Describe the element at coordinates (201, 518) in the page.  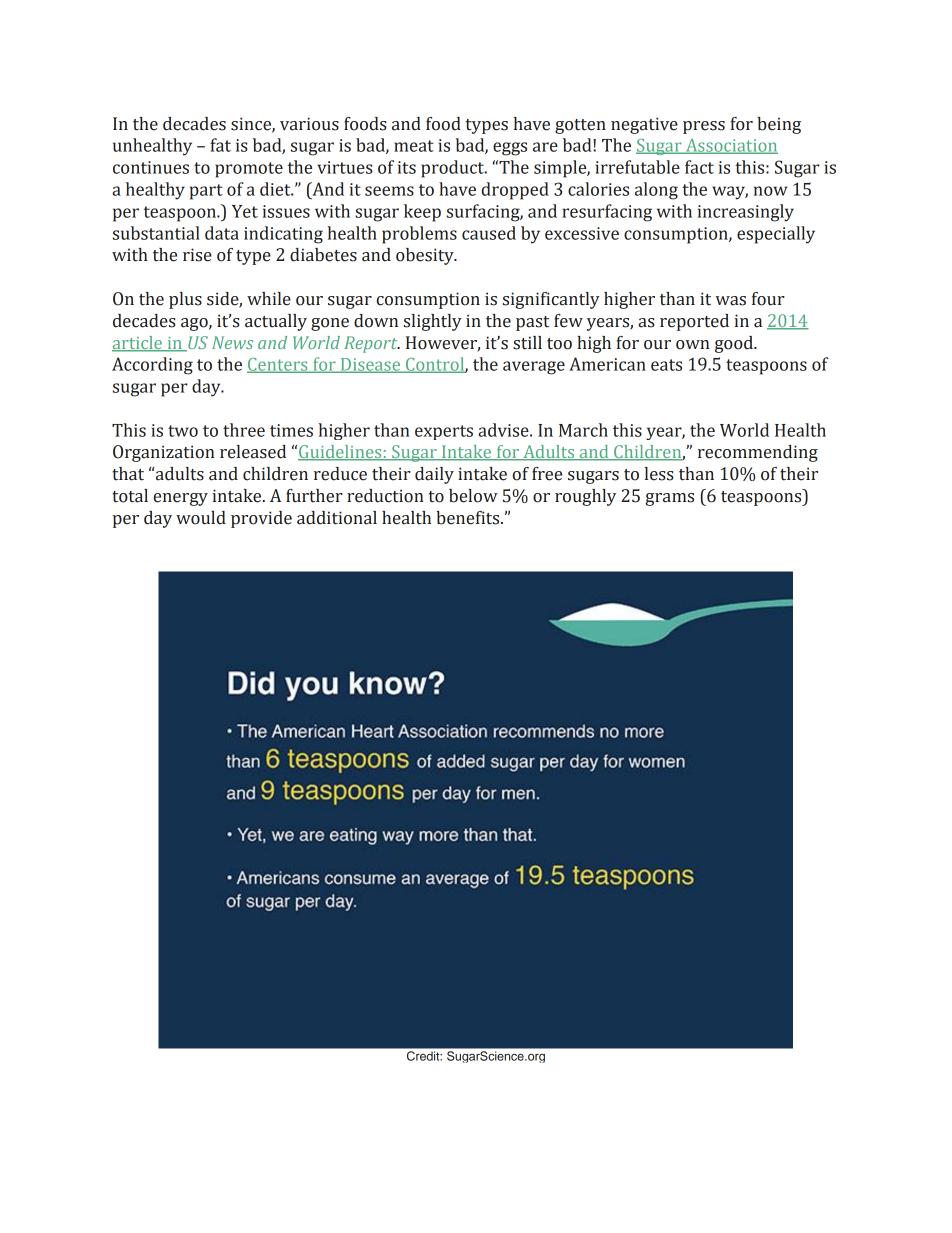
I see `would` at that location.
